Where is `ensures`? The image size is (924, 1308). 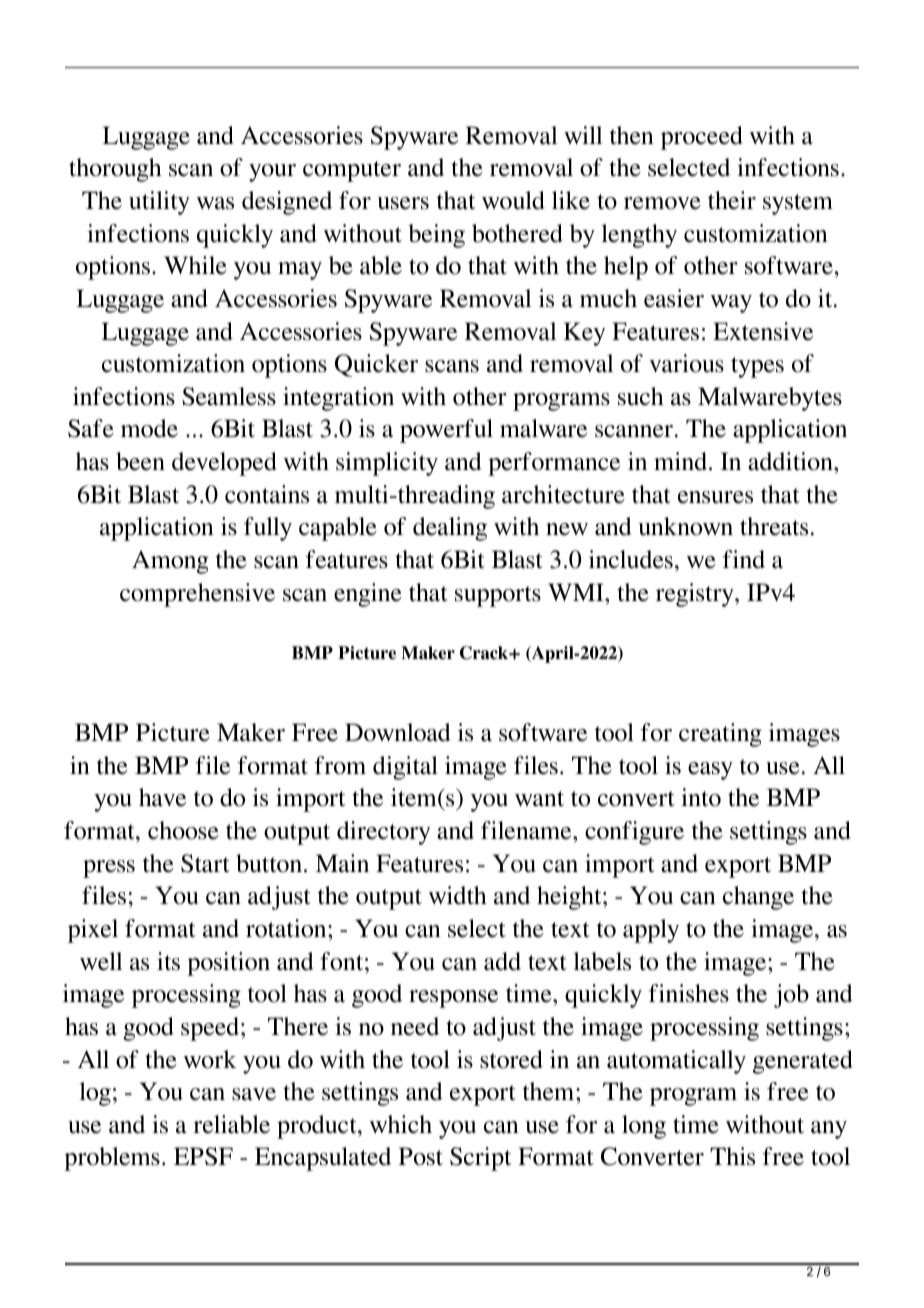
ensures is located at coordinates (715, 497).
